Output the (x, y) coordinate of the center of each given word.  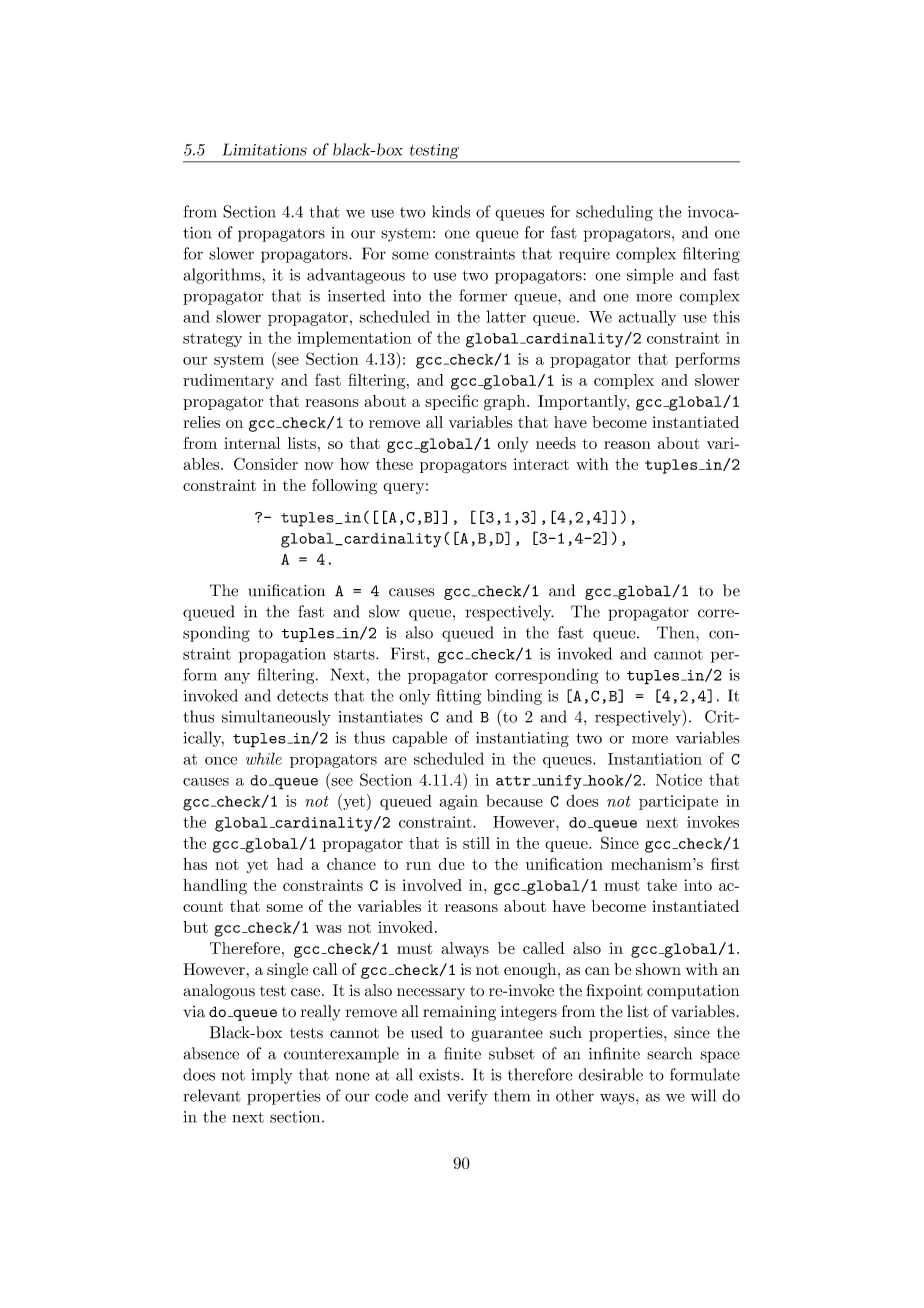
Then (677, 632)
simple (650, 276)
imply (272, 1076)
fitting (458, 697)
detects (302, 695)
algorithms (223, 276)
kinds (451, 211)
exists (440, 1075)
